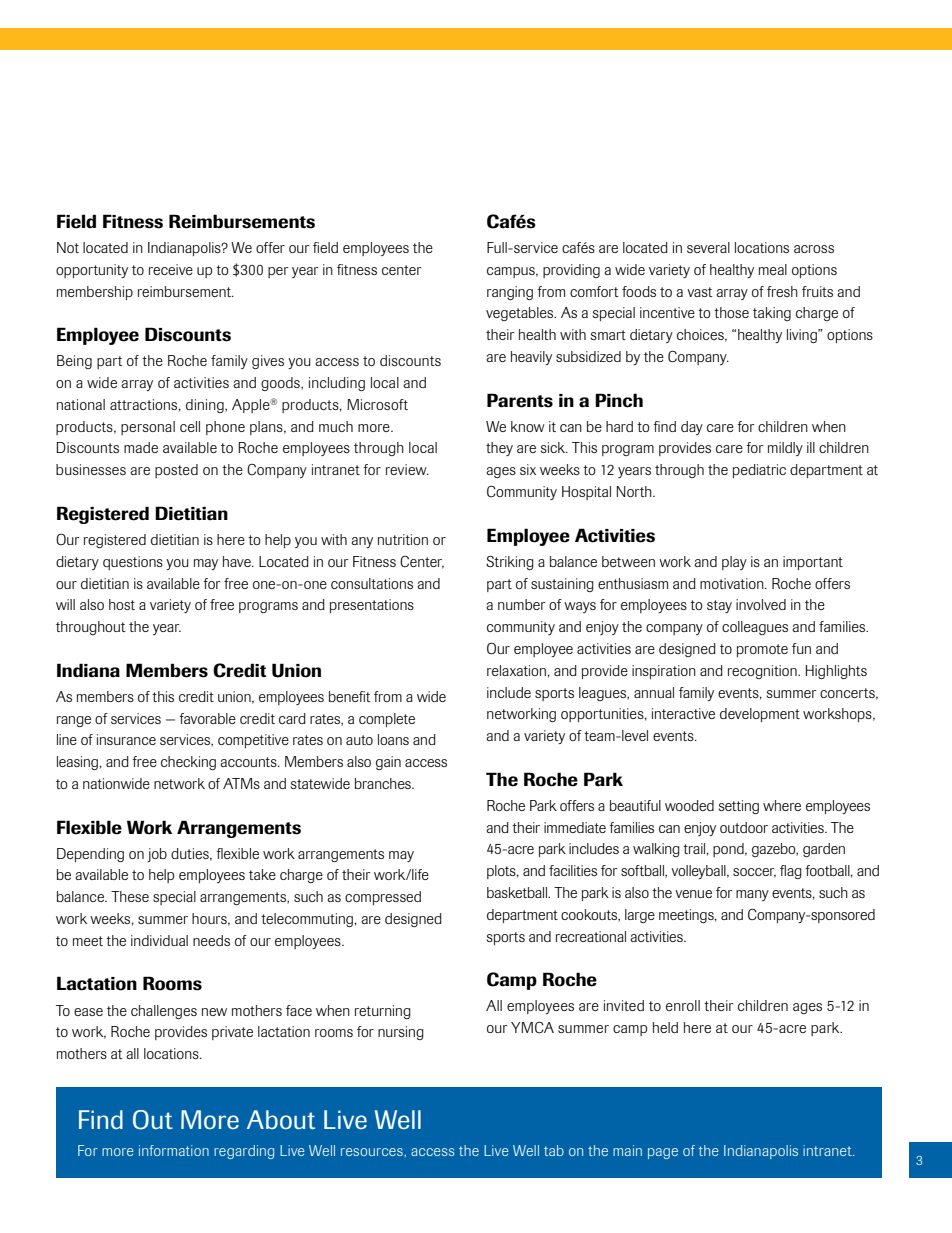 This screenshot has height=1233, width=952. What do you see at coordinates (510, 293) in the screenshot?
I see `ranging` at bounding box center [510, 293].
